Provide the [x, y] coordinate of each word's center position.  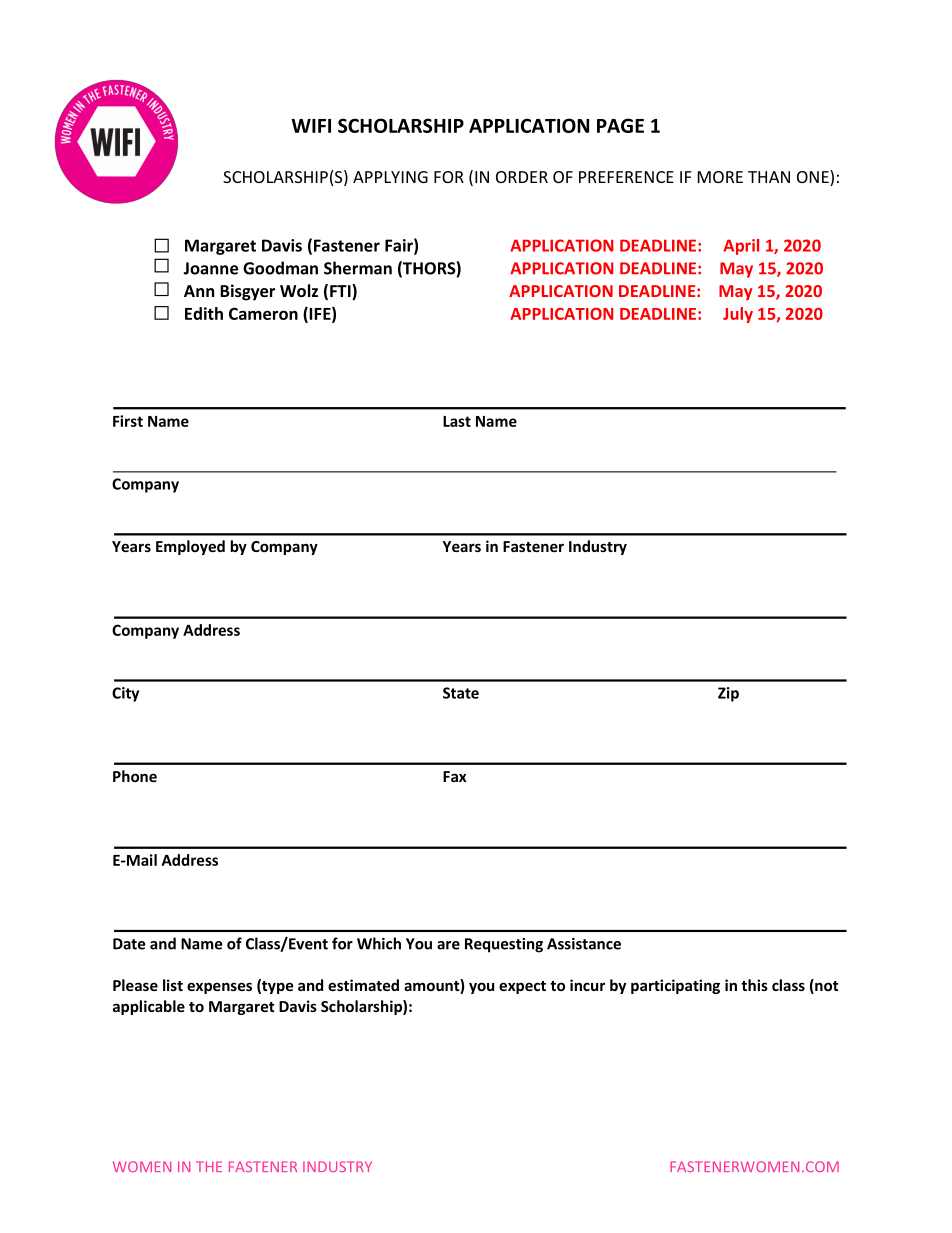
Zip [728, 694]
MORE [720, 177]
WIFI [311, 126]
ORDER [522, 177]
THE [209, 1166]
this [754, 985]
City [125, 694]
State [461, 693]
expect [522, 987]
